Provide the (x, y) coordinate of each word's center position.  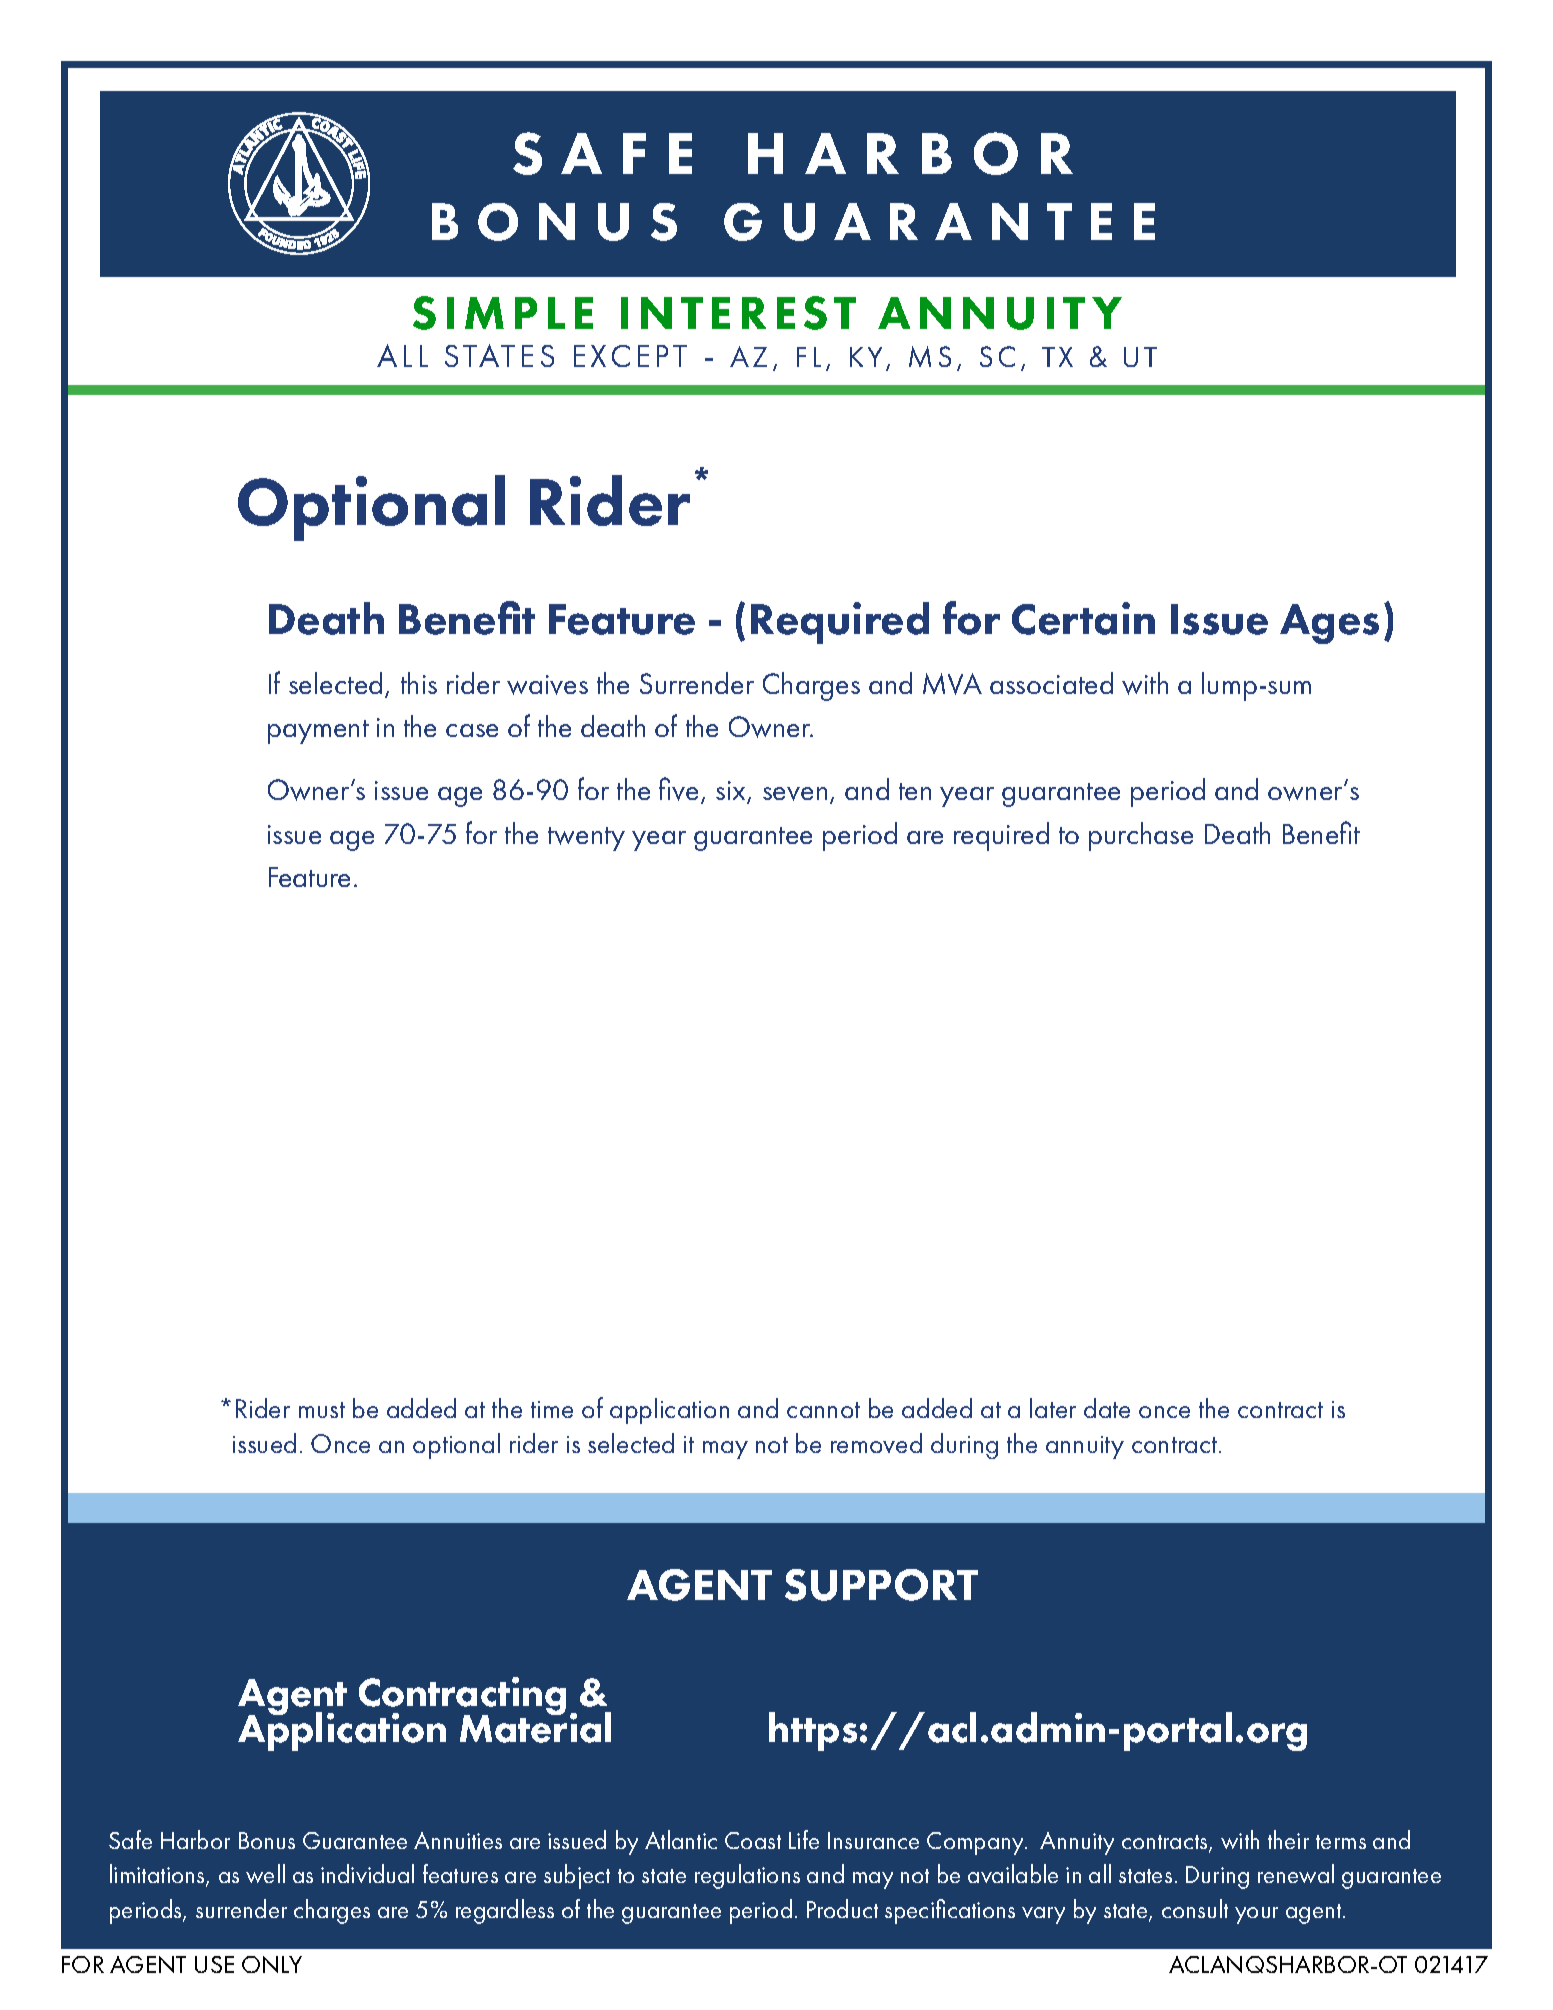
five (680, 790)
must (322, 1410)
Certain (1083, 618)
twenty (586, 839)
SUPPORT (881, 1585)
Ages (1329, 624)
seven (795, 794)
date (1107, 1408)
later (1053, 1408)
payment (318, 732)
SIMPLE (503, 313)
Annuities (458, 1840)
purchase (1141, 836)
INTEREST (738, 313)
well (265, 1873)
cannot (823, 1410)
